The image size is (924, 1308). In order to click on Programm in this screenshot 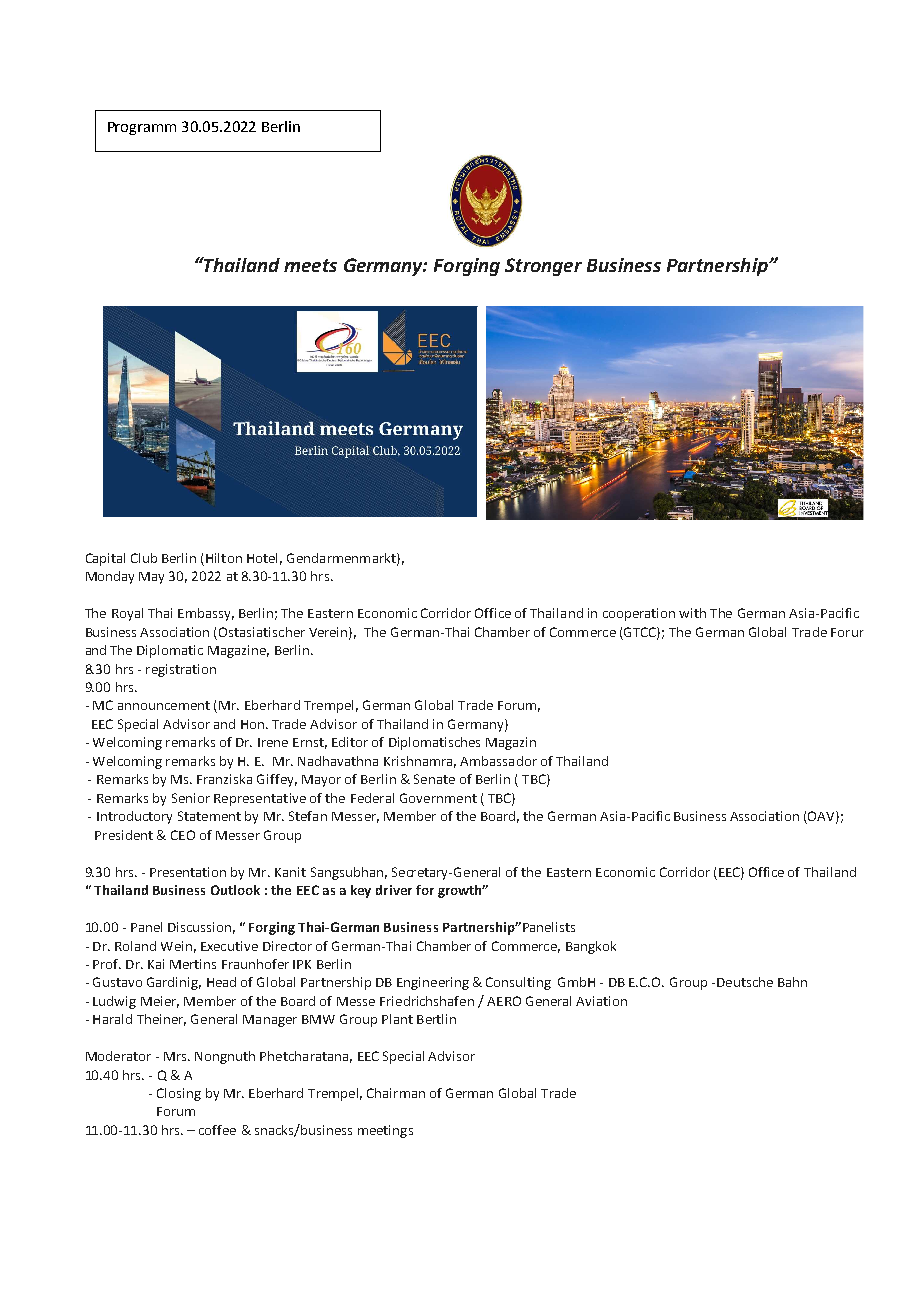, I will do `click(142, 128)`.
